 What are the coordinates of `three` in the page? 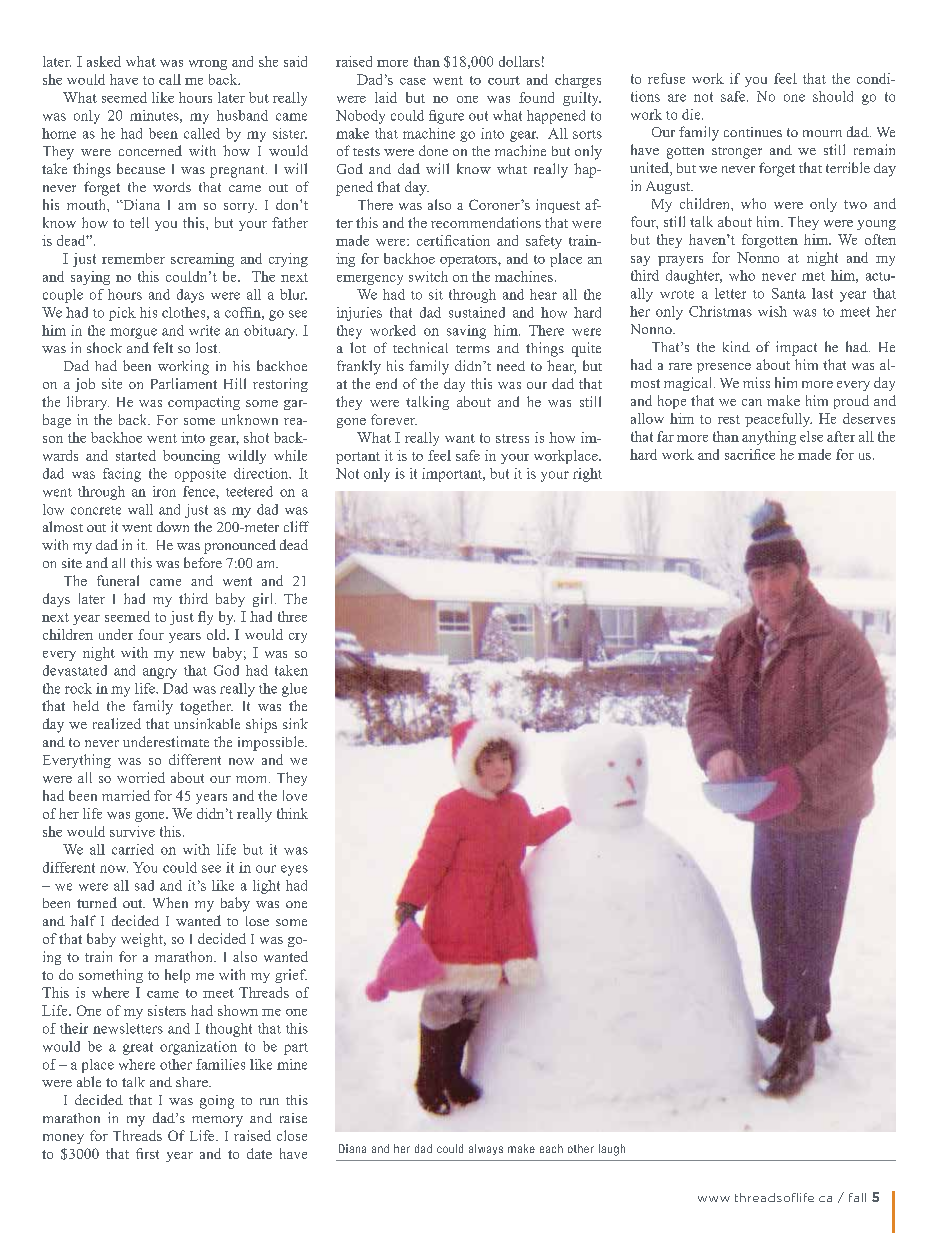 It's located at (292, 616).
